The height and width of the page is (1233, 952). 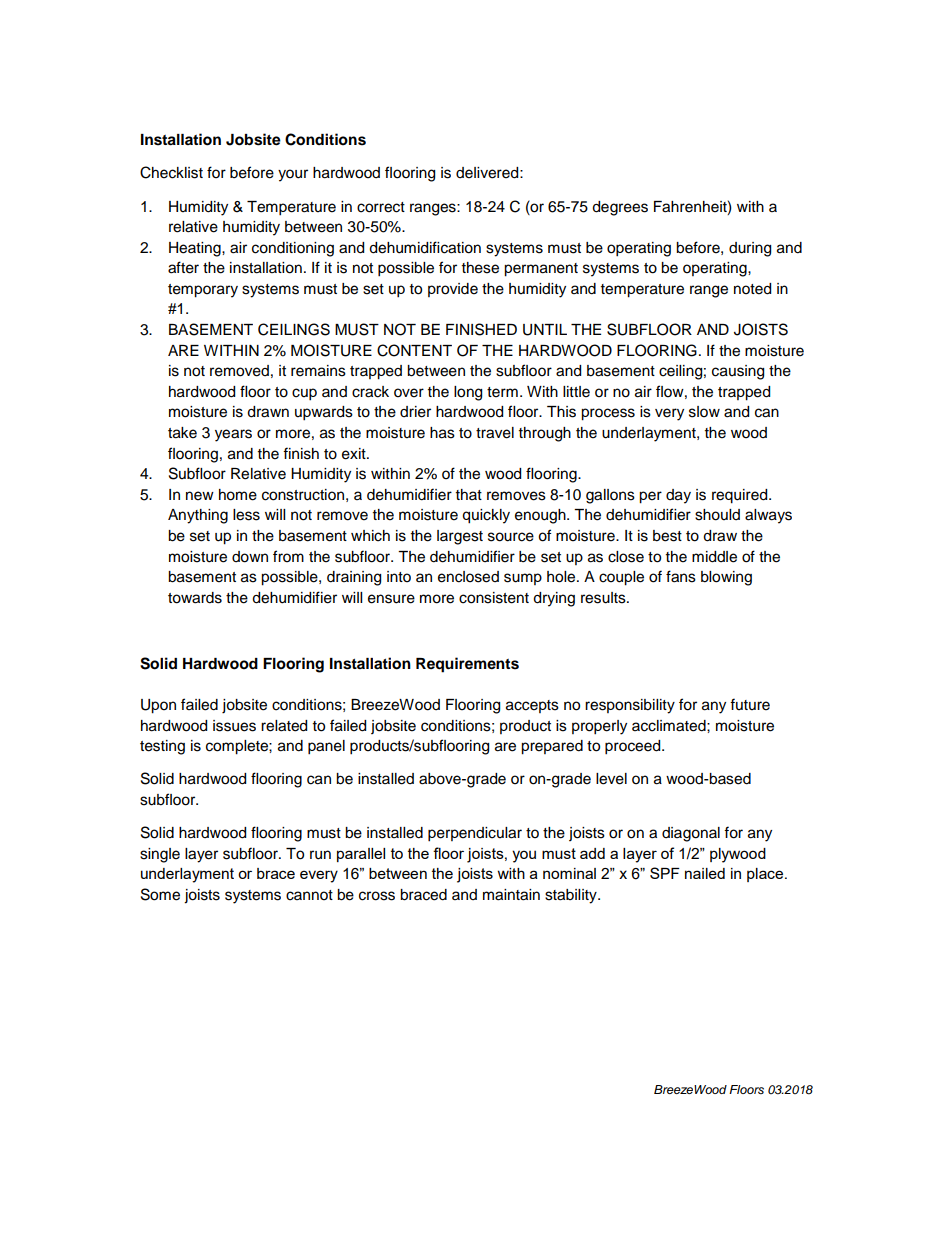 I want to click on correct, so click(x=381, y=207).
